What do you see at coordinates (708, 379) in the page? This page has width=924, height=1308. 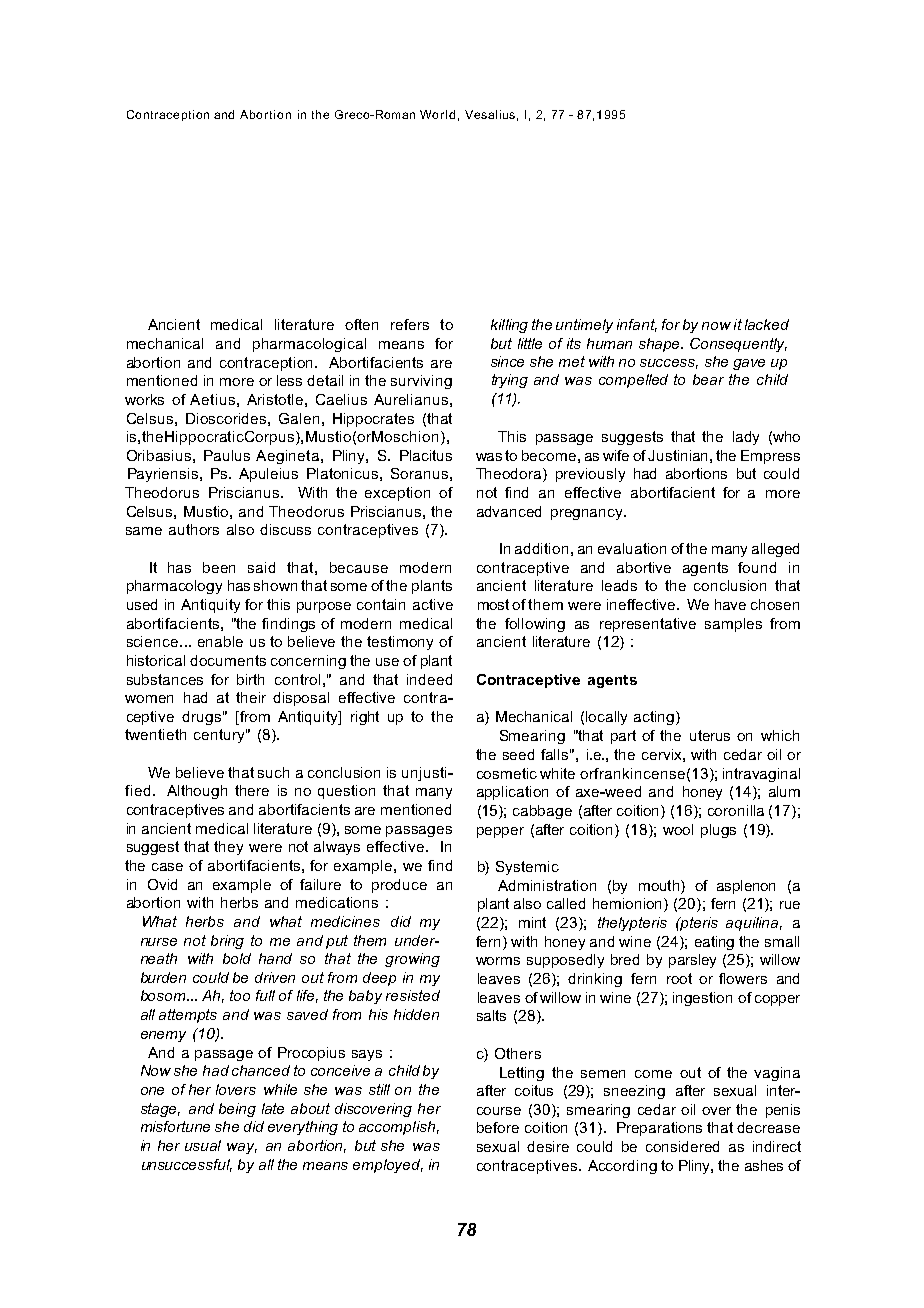 I see `bear` at bounding box center [708, 379].
